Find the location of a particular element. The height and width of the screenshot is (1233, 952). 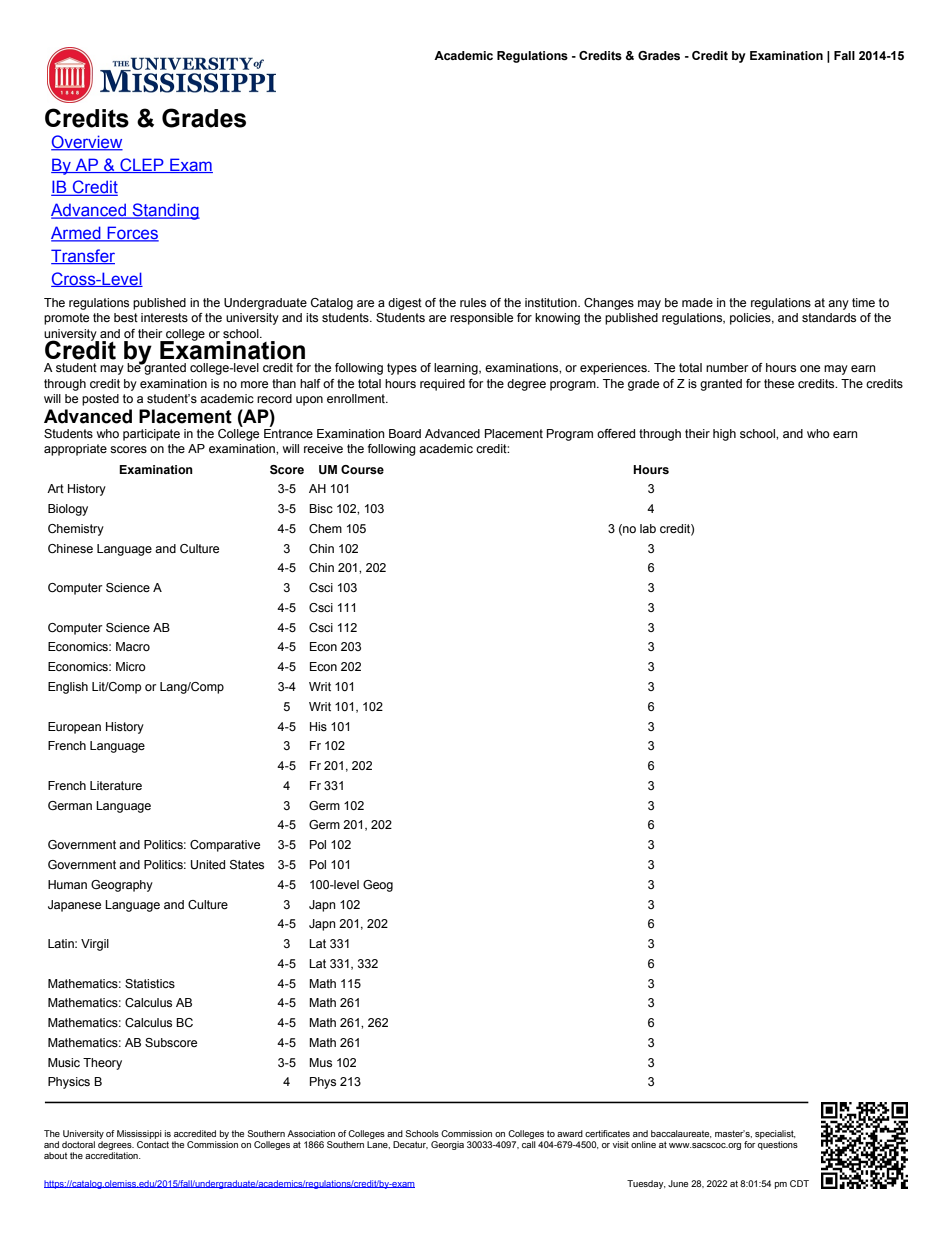

high is located at coordinates (724, 435).
